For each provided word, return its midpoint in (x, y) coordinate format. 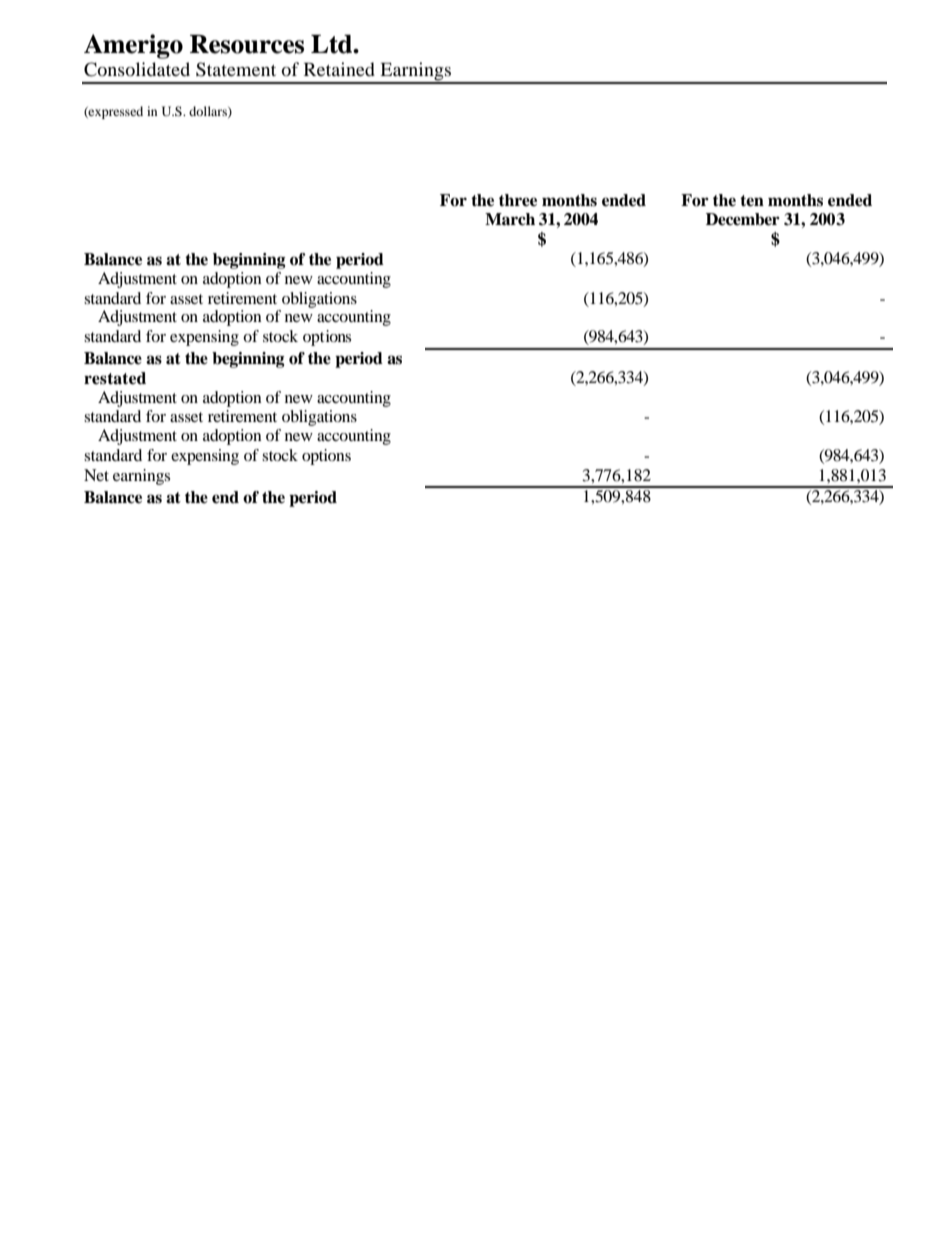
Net (96, 475)
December (743, 219)
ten (752, 201)
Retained (339, 69)
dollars (209, 112)
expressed (115, 112)
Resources (247, 44)
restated (115, 378)
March (510, 219)
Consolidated (137, 69)
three (518, 200)
